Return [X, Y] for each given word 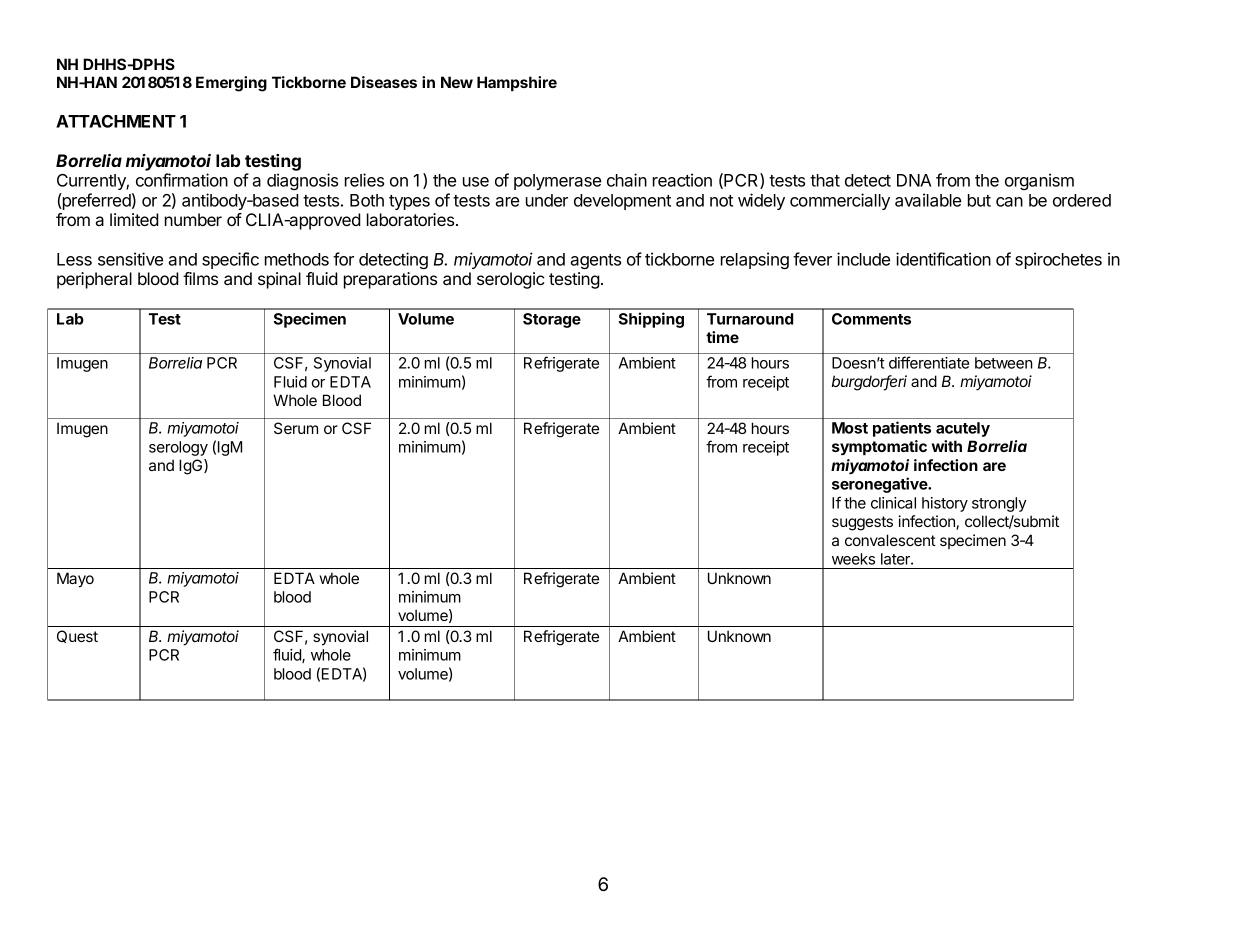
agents [595, 261]
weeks [853, 559]
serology [178, 448]
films [200, 278]
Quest [77, 636]
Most [850, 428]
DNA [914, 180]
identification [943, 259]
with [947, 446]
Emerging [231, 84]
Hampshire [517, 83]
